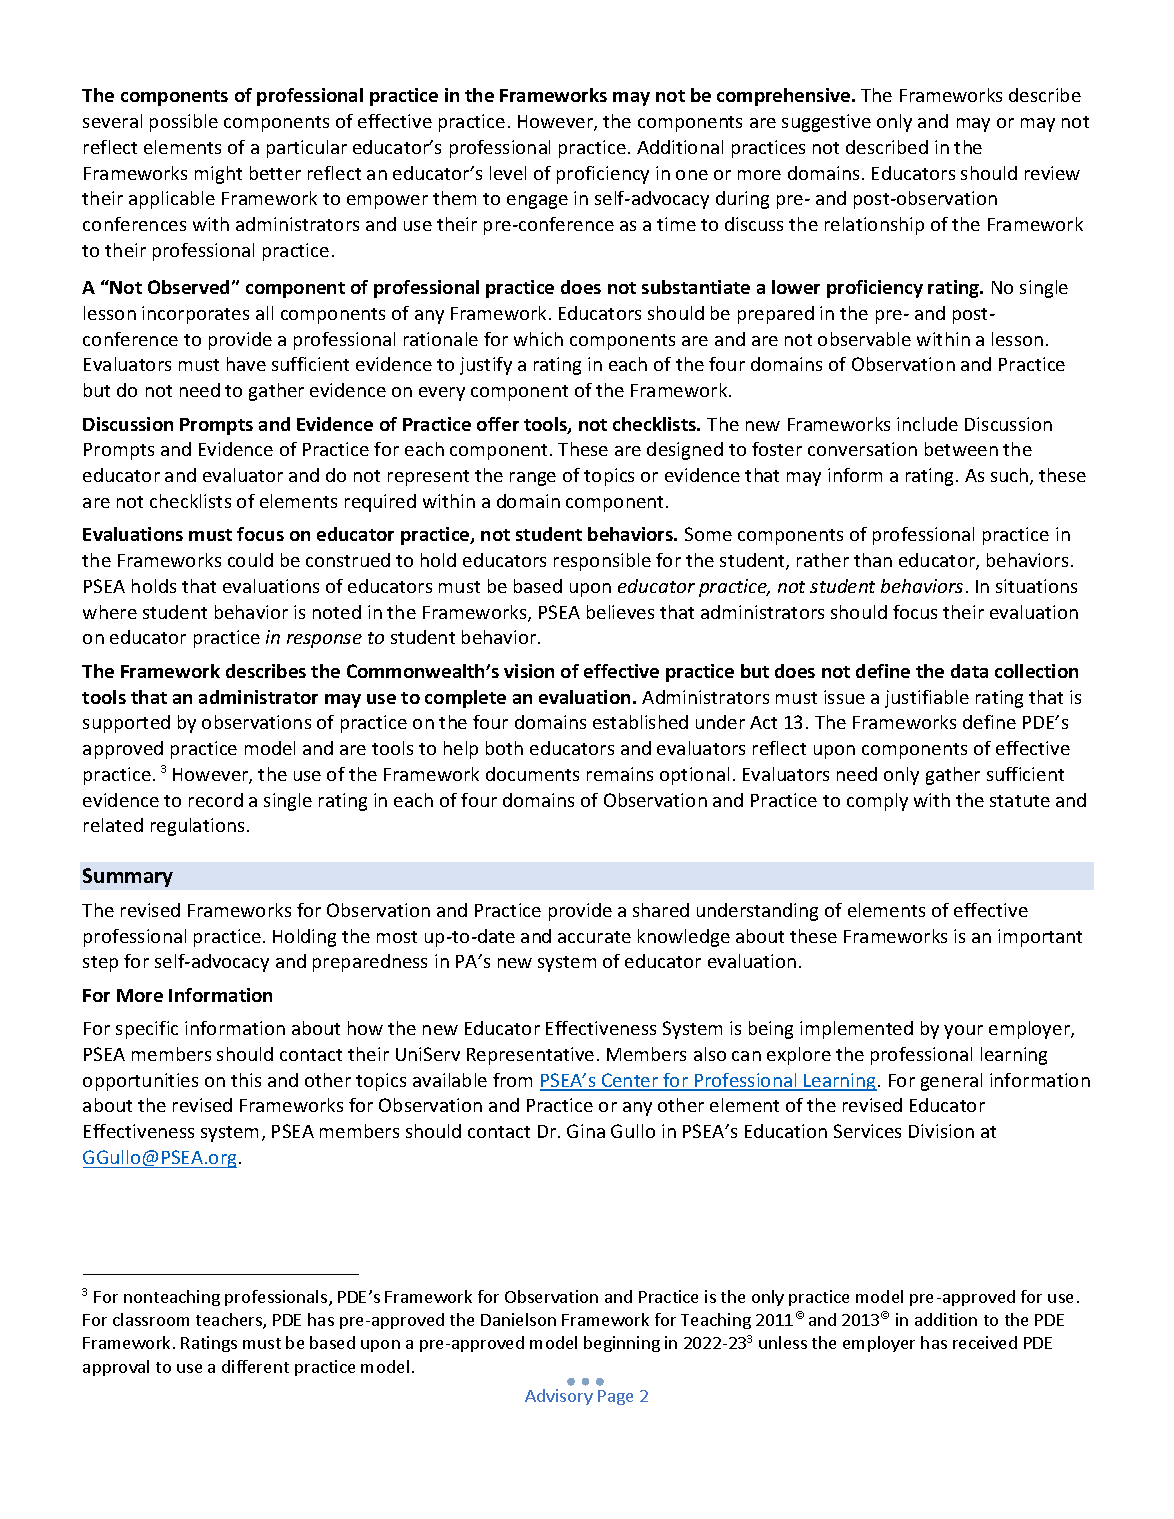  What do you see at coordinates (184, 123) in the image?
I see `possible` at bounding box center [184, 123].
